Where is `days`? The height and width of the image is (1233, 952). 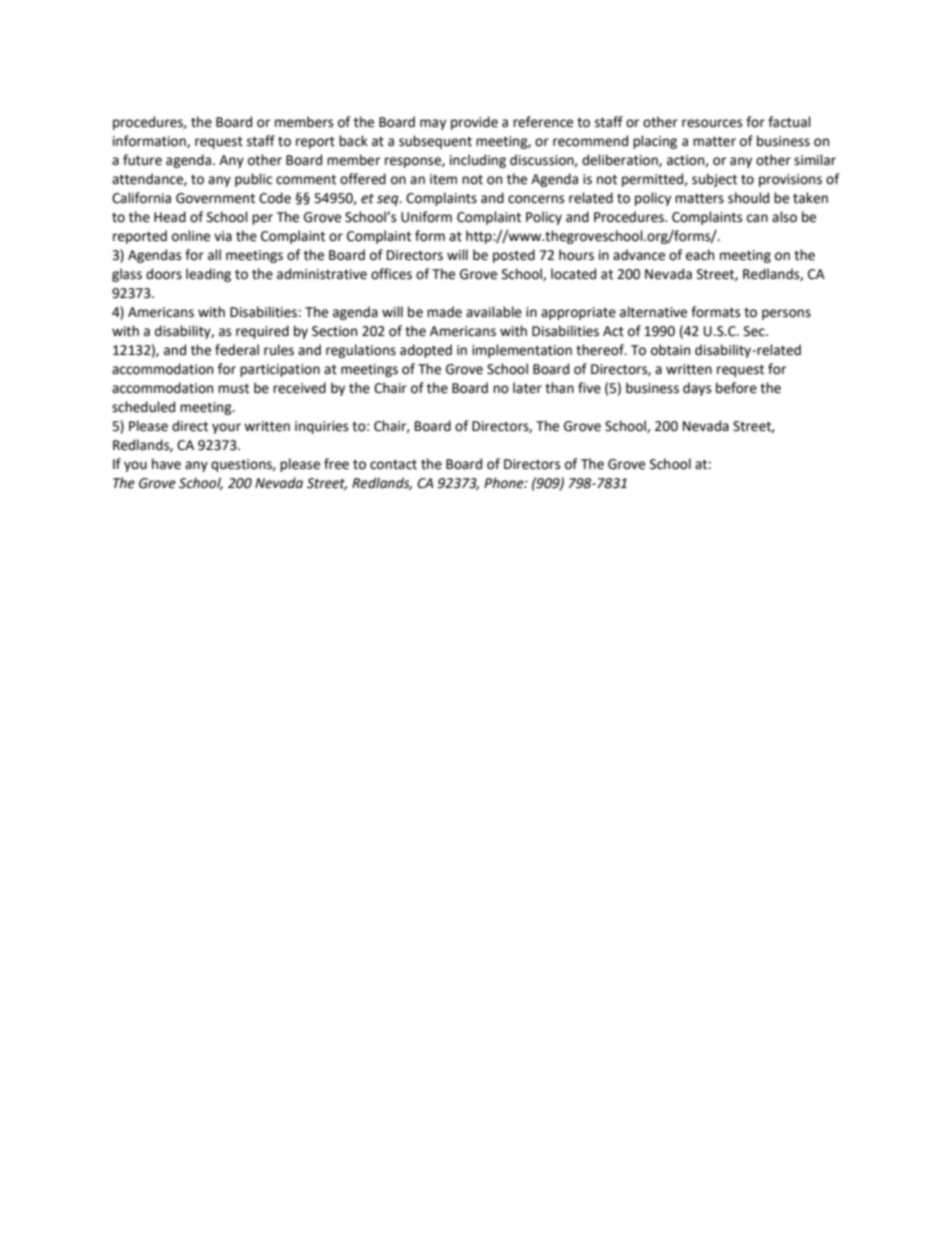 days is located at coordinates (697, 389).
